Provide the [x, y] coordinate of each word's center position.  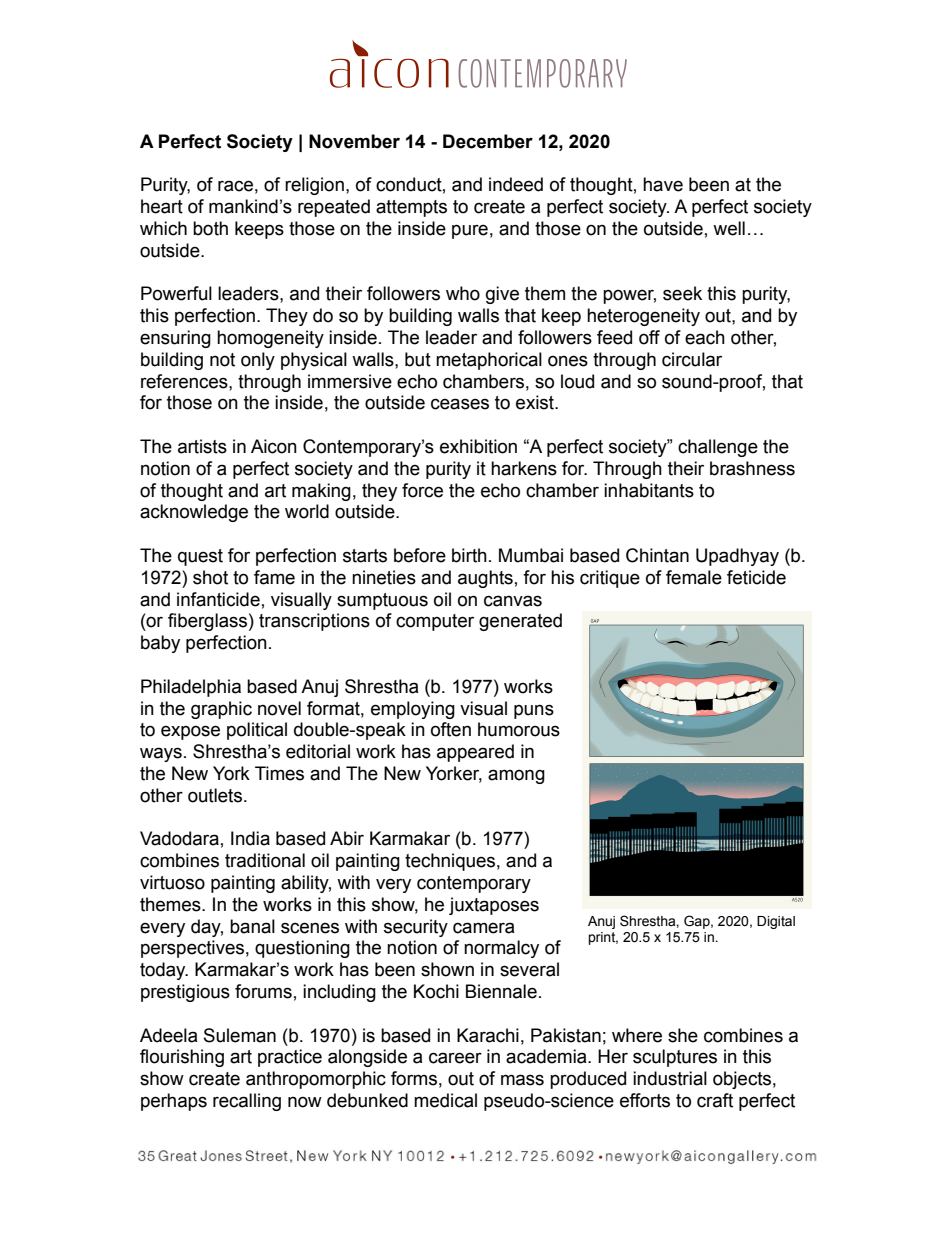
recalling [247, 1102]
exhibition [478, 446]
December [488, 141]
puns [534, 711]
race [235, 186]
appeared [475, 753]
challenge [718, 448]
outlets [215, 795]
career [455, 1058]
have [663, 184]
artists [202, 446]
